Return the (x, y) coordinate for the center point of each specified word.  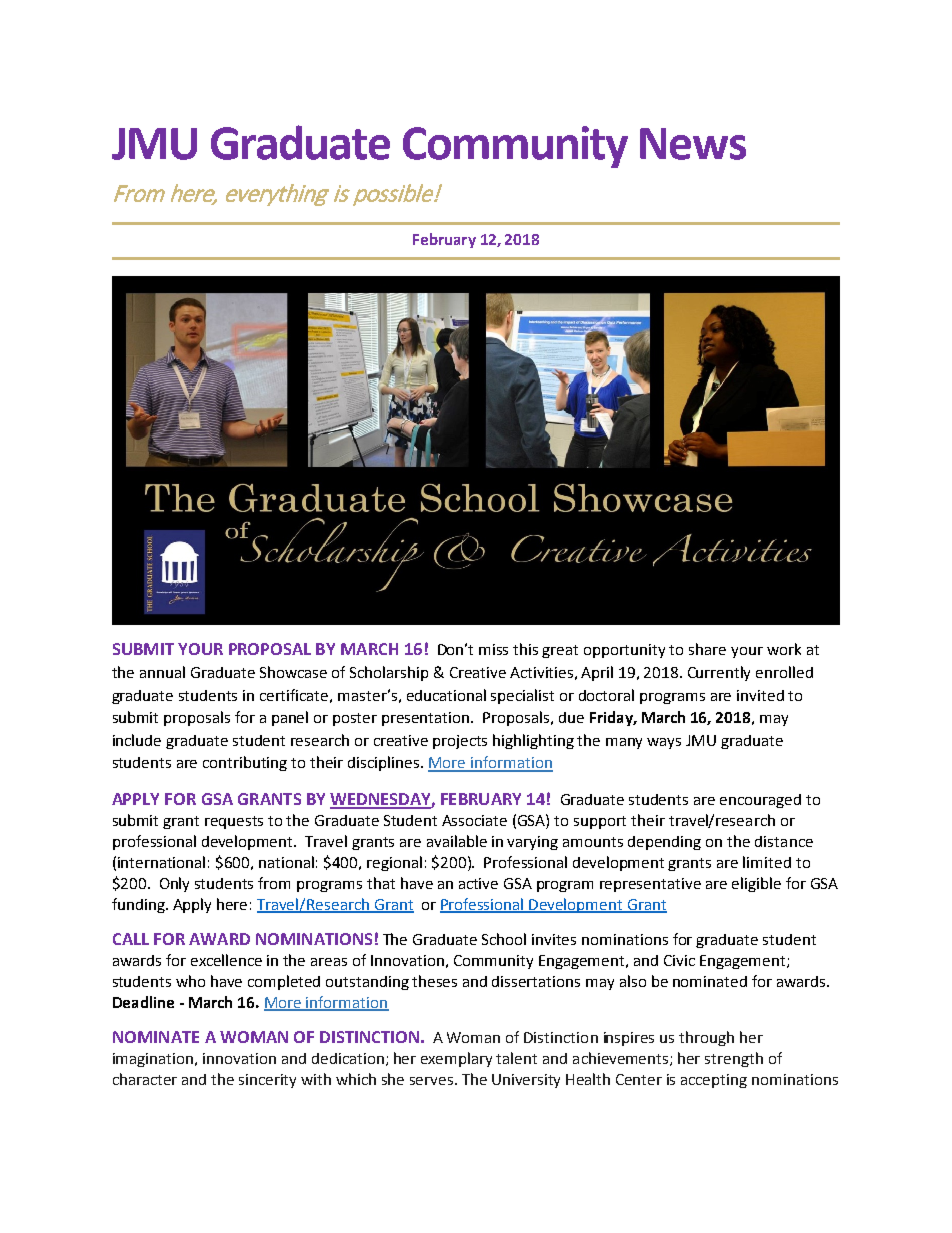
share (707, 649)
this (525, 649)
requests (234, 822)
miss (493, 649)
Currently (719, 673)
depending (664, 843)
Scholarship (389, 673)
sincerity (267, 1081)
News (693, 144)
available (457, 841)
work (784, 649)
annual (162, 672)
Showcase (293, 672)
